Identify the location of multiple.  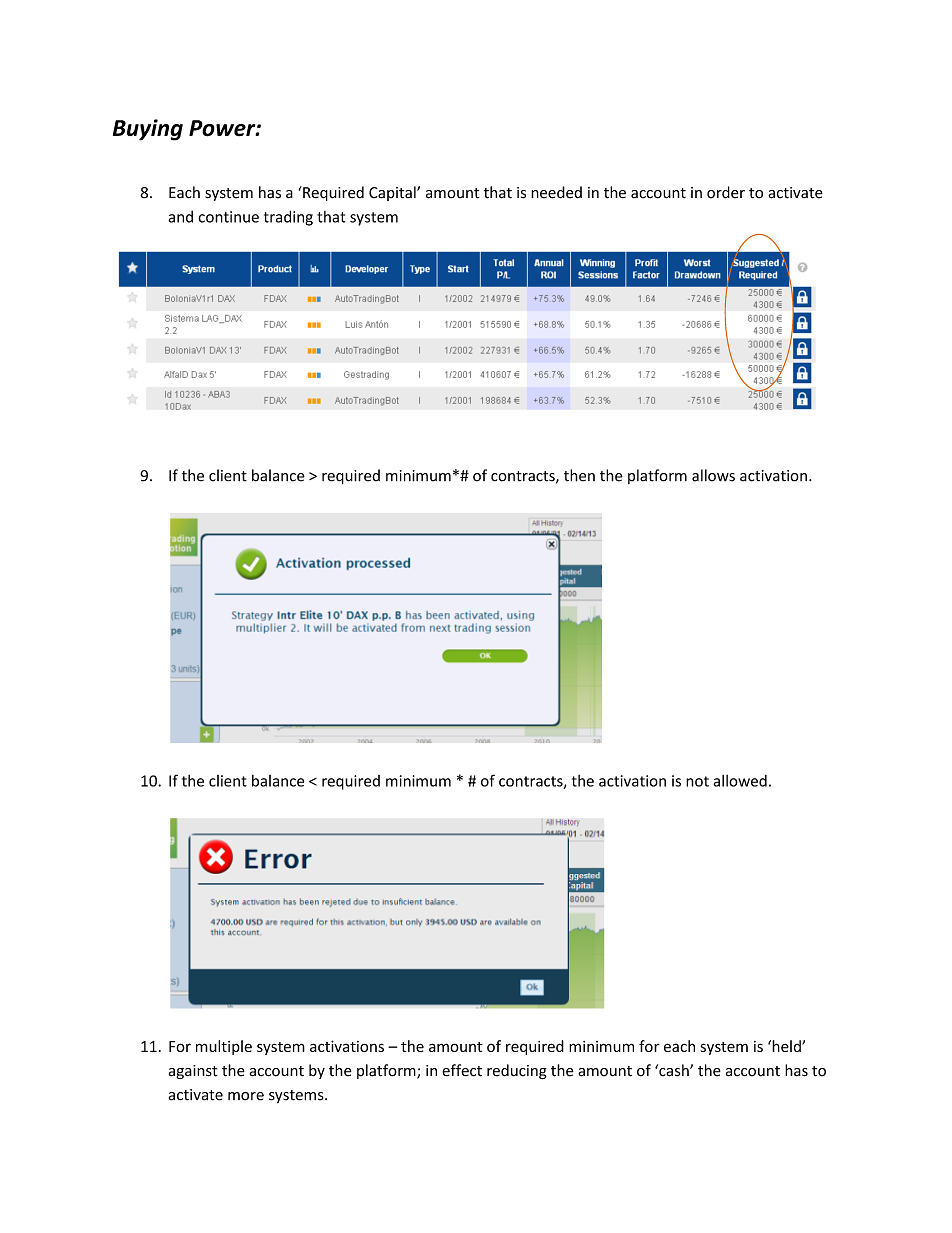
(224, 1047).
